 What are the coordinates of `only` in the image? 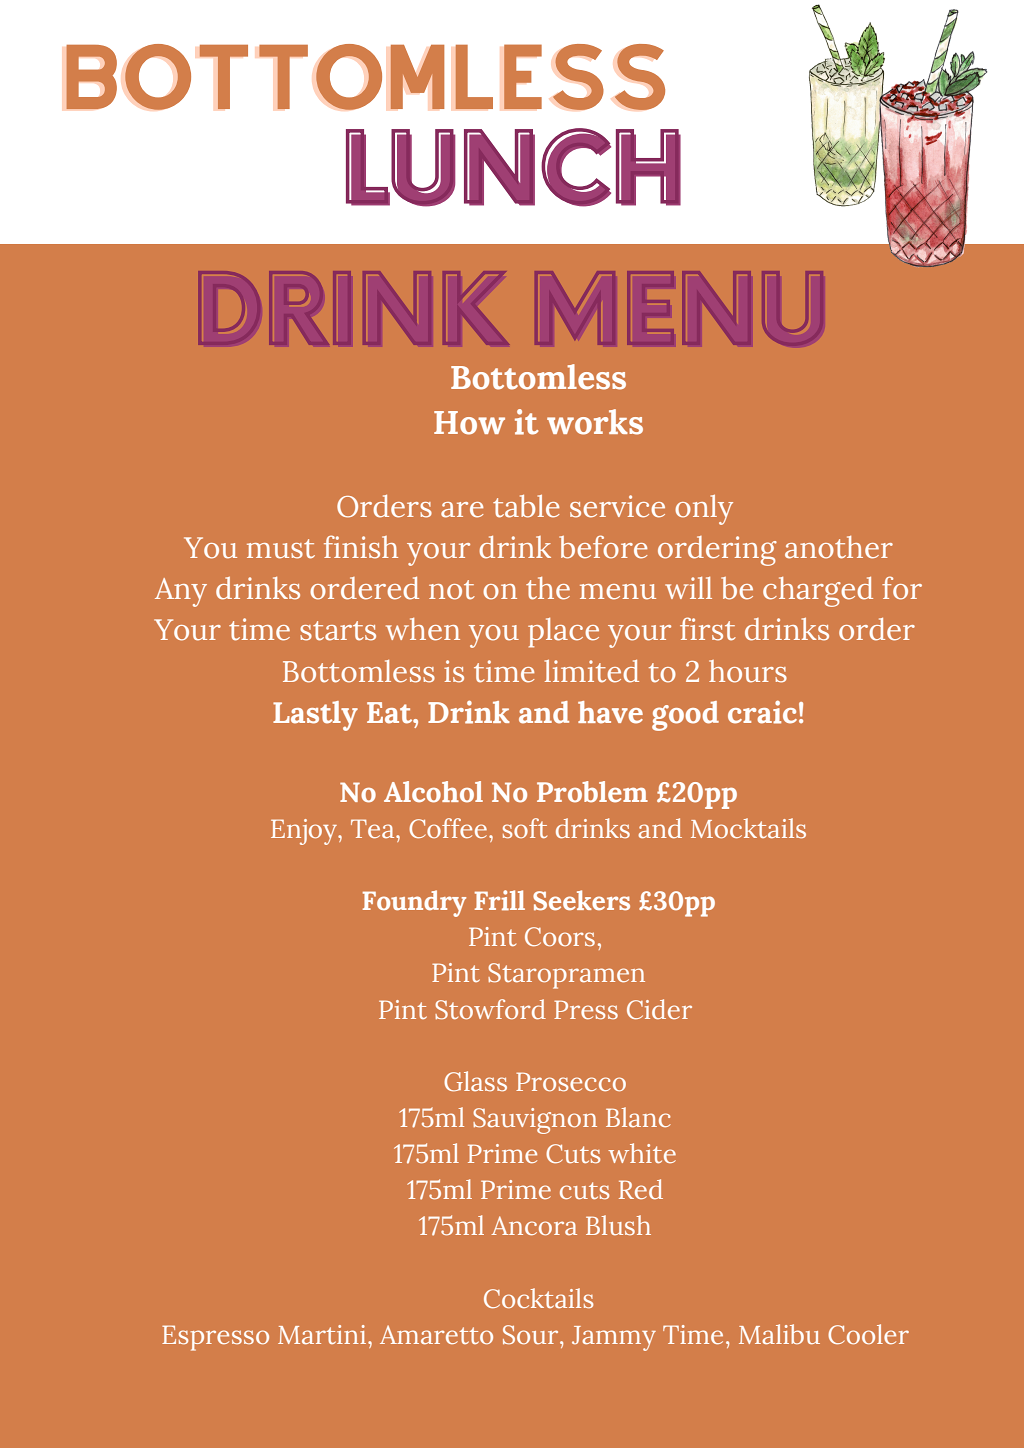 It's located at (704, 510).
